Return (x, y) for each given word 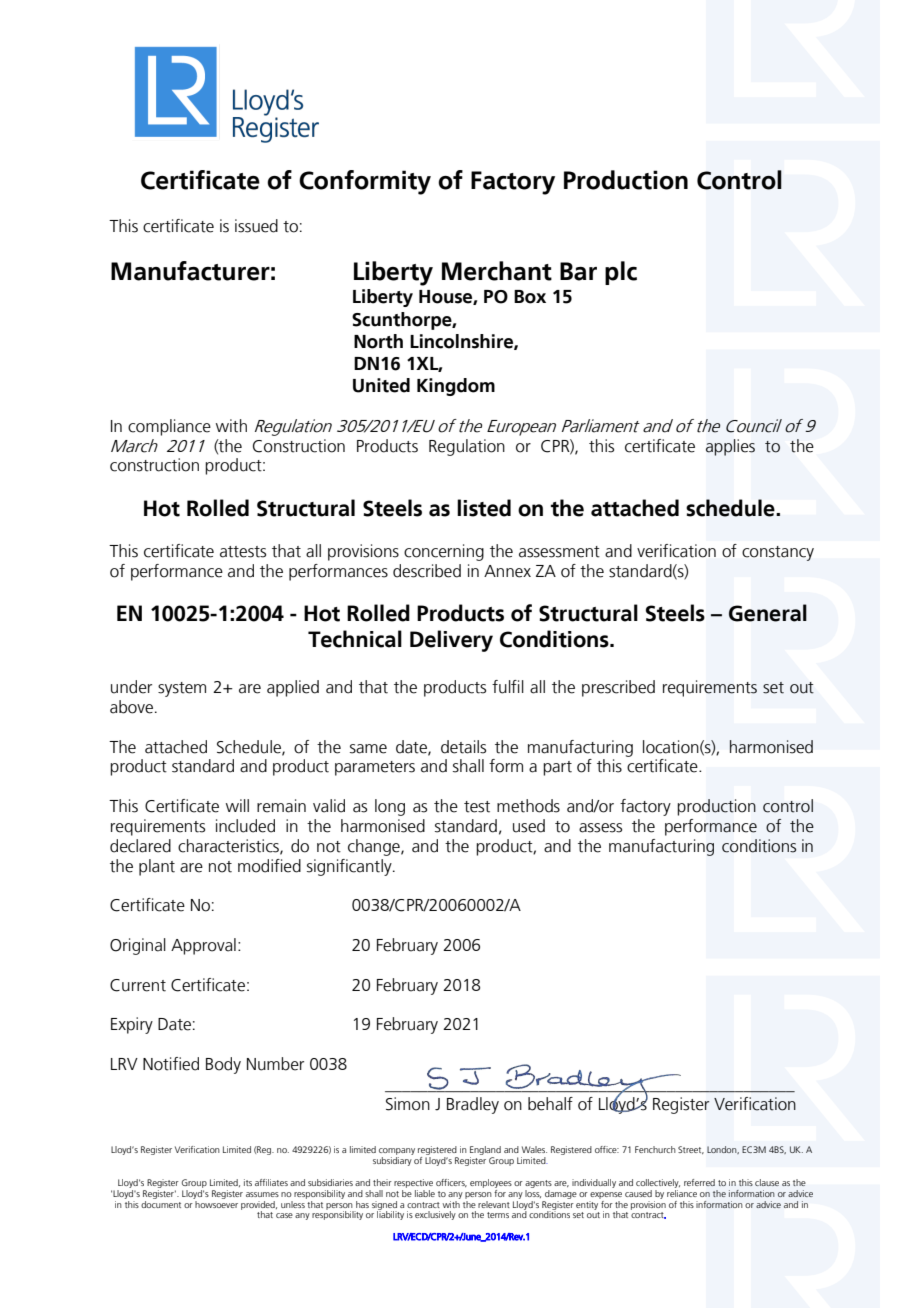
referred (699, 1182)
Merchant (497, 271)
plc (621, 273)
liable (425, 1193)
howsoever (216, 1203)
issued (256, 226)
